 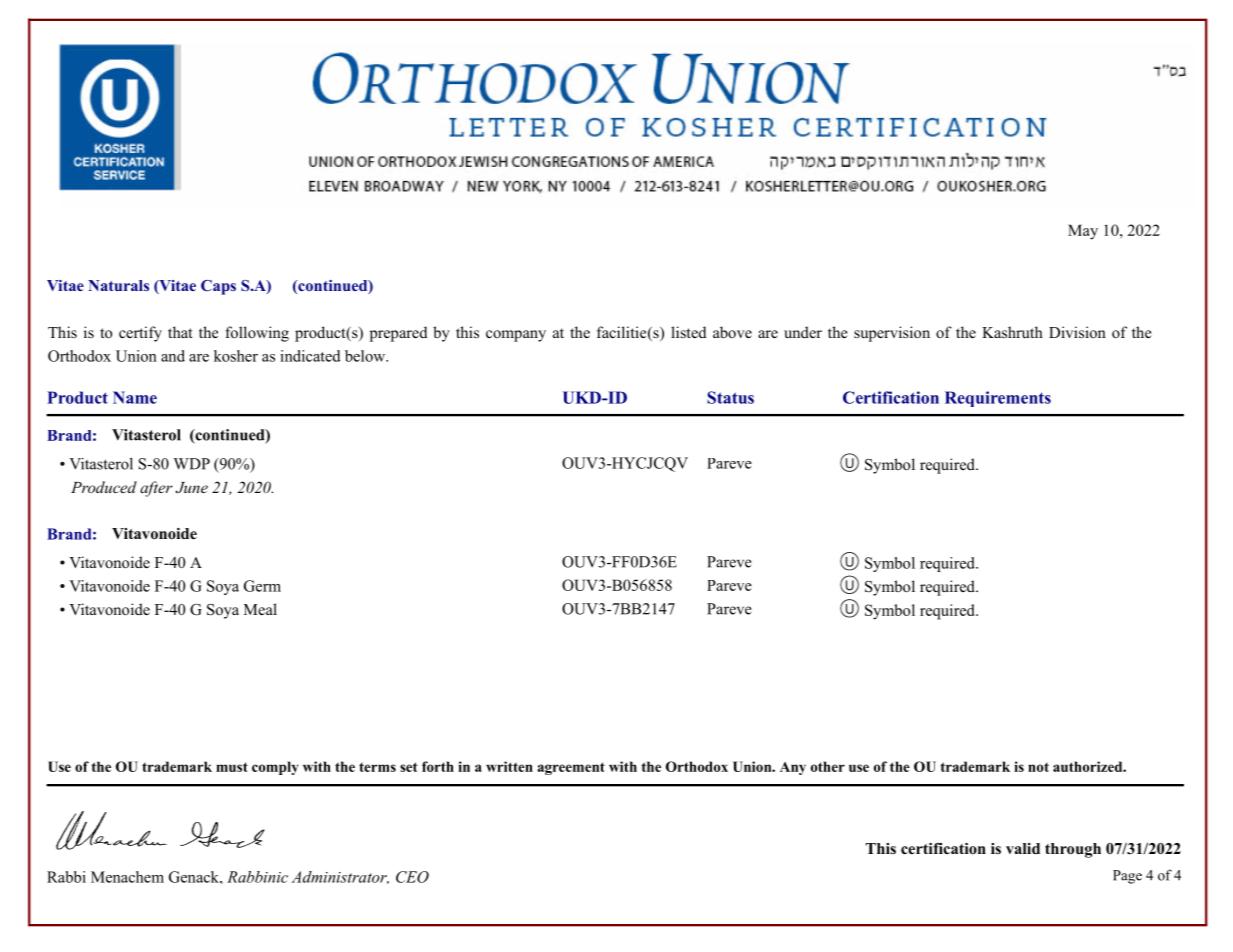 What do you see at coordinates (998, 399) in the image?
I see `Requirements` at bounding box center [998, 399].
